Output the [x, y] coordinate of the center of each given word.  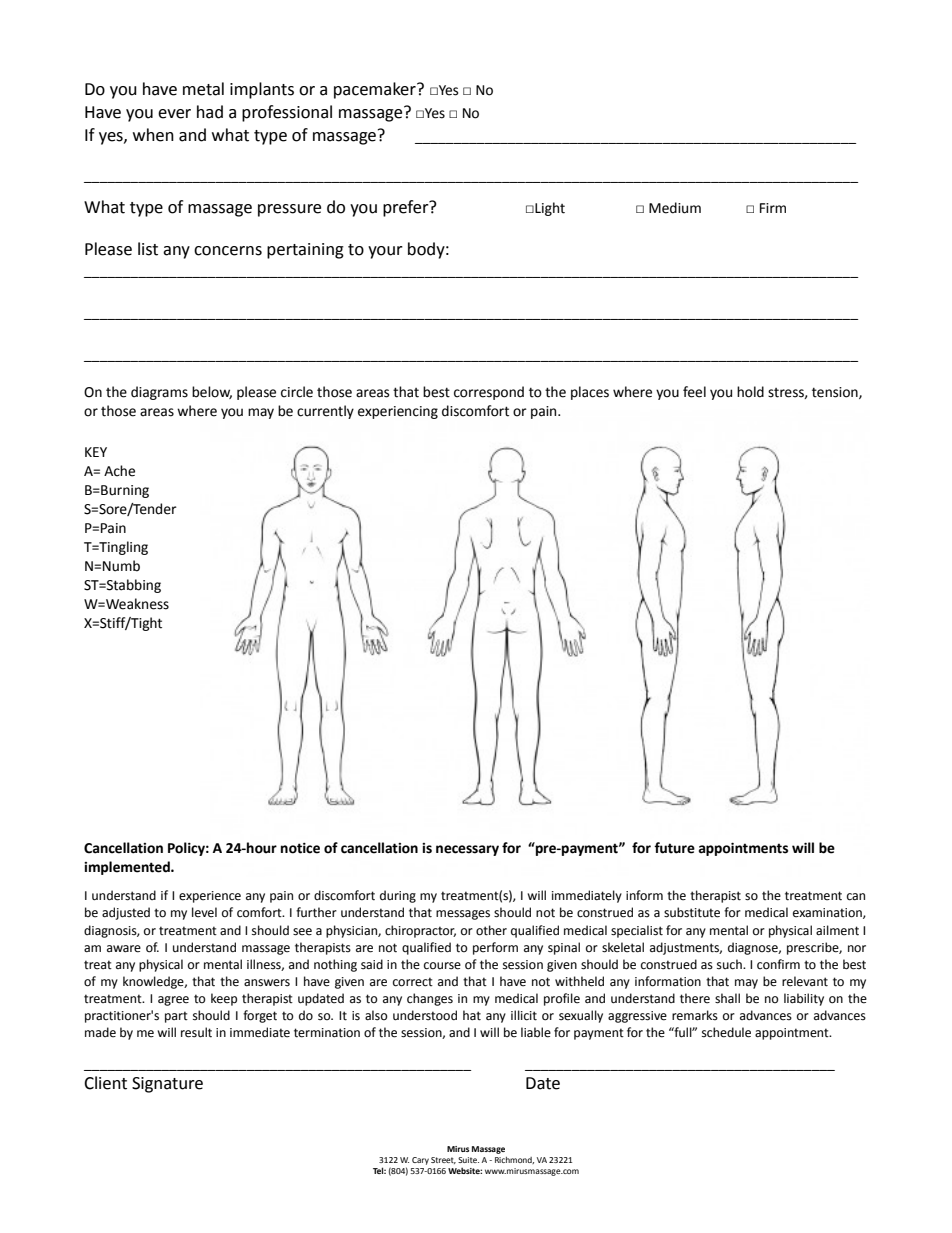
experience [210, 897]
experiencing [398, 412]
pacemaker [376, 90]
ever [174, 114]
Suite [468, 1160]
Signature [167, 1085]
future [674, 848]
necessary [467, 850]
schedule [726, 1032]
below [212, 392]
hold [750, 392]
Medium [675, 208]
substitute [692, 912]
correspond [489, 393]
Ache [119, 471]
